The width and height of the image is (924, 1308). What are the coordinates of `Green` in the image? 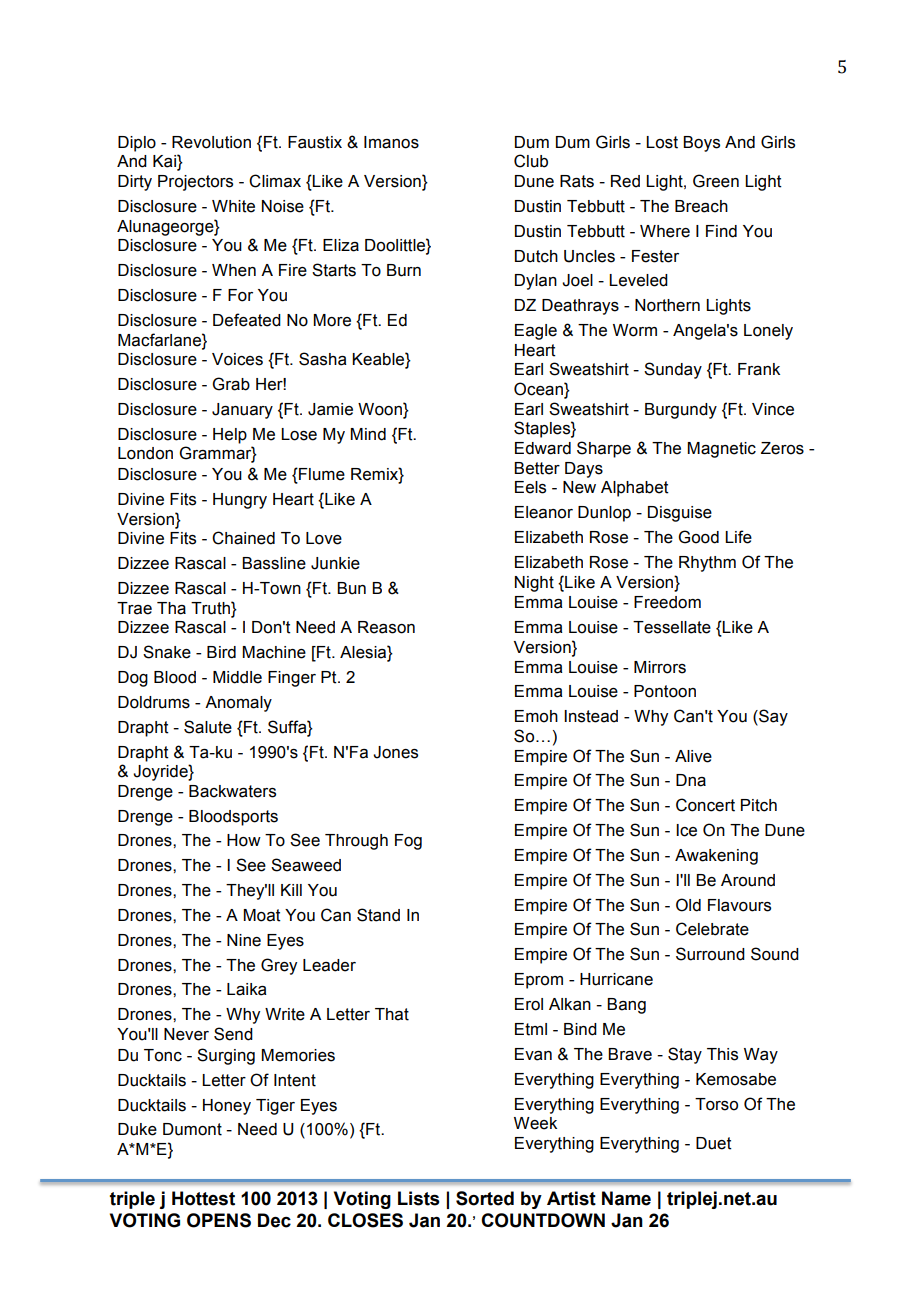 It's located at (716, 181).
